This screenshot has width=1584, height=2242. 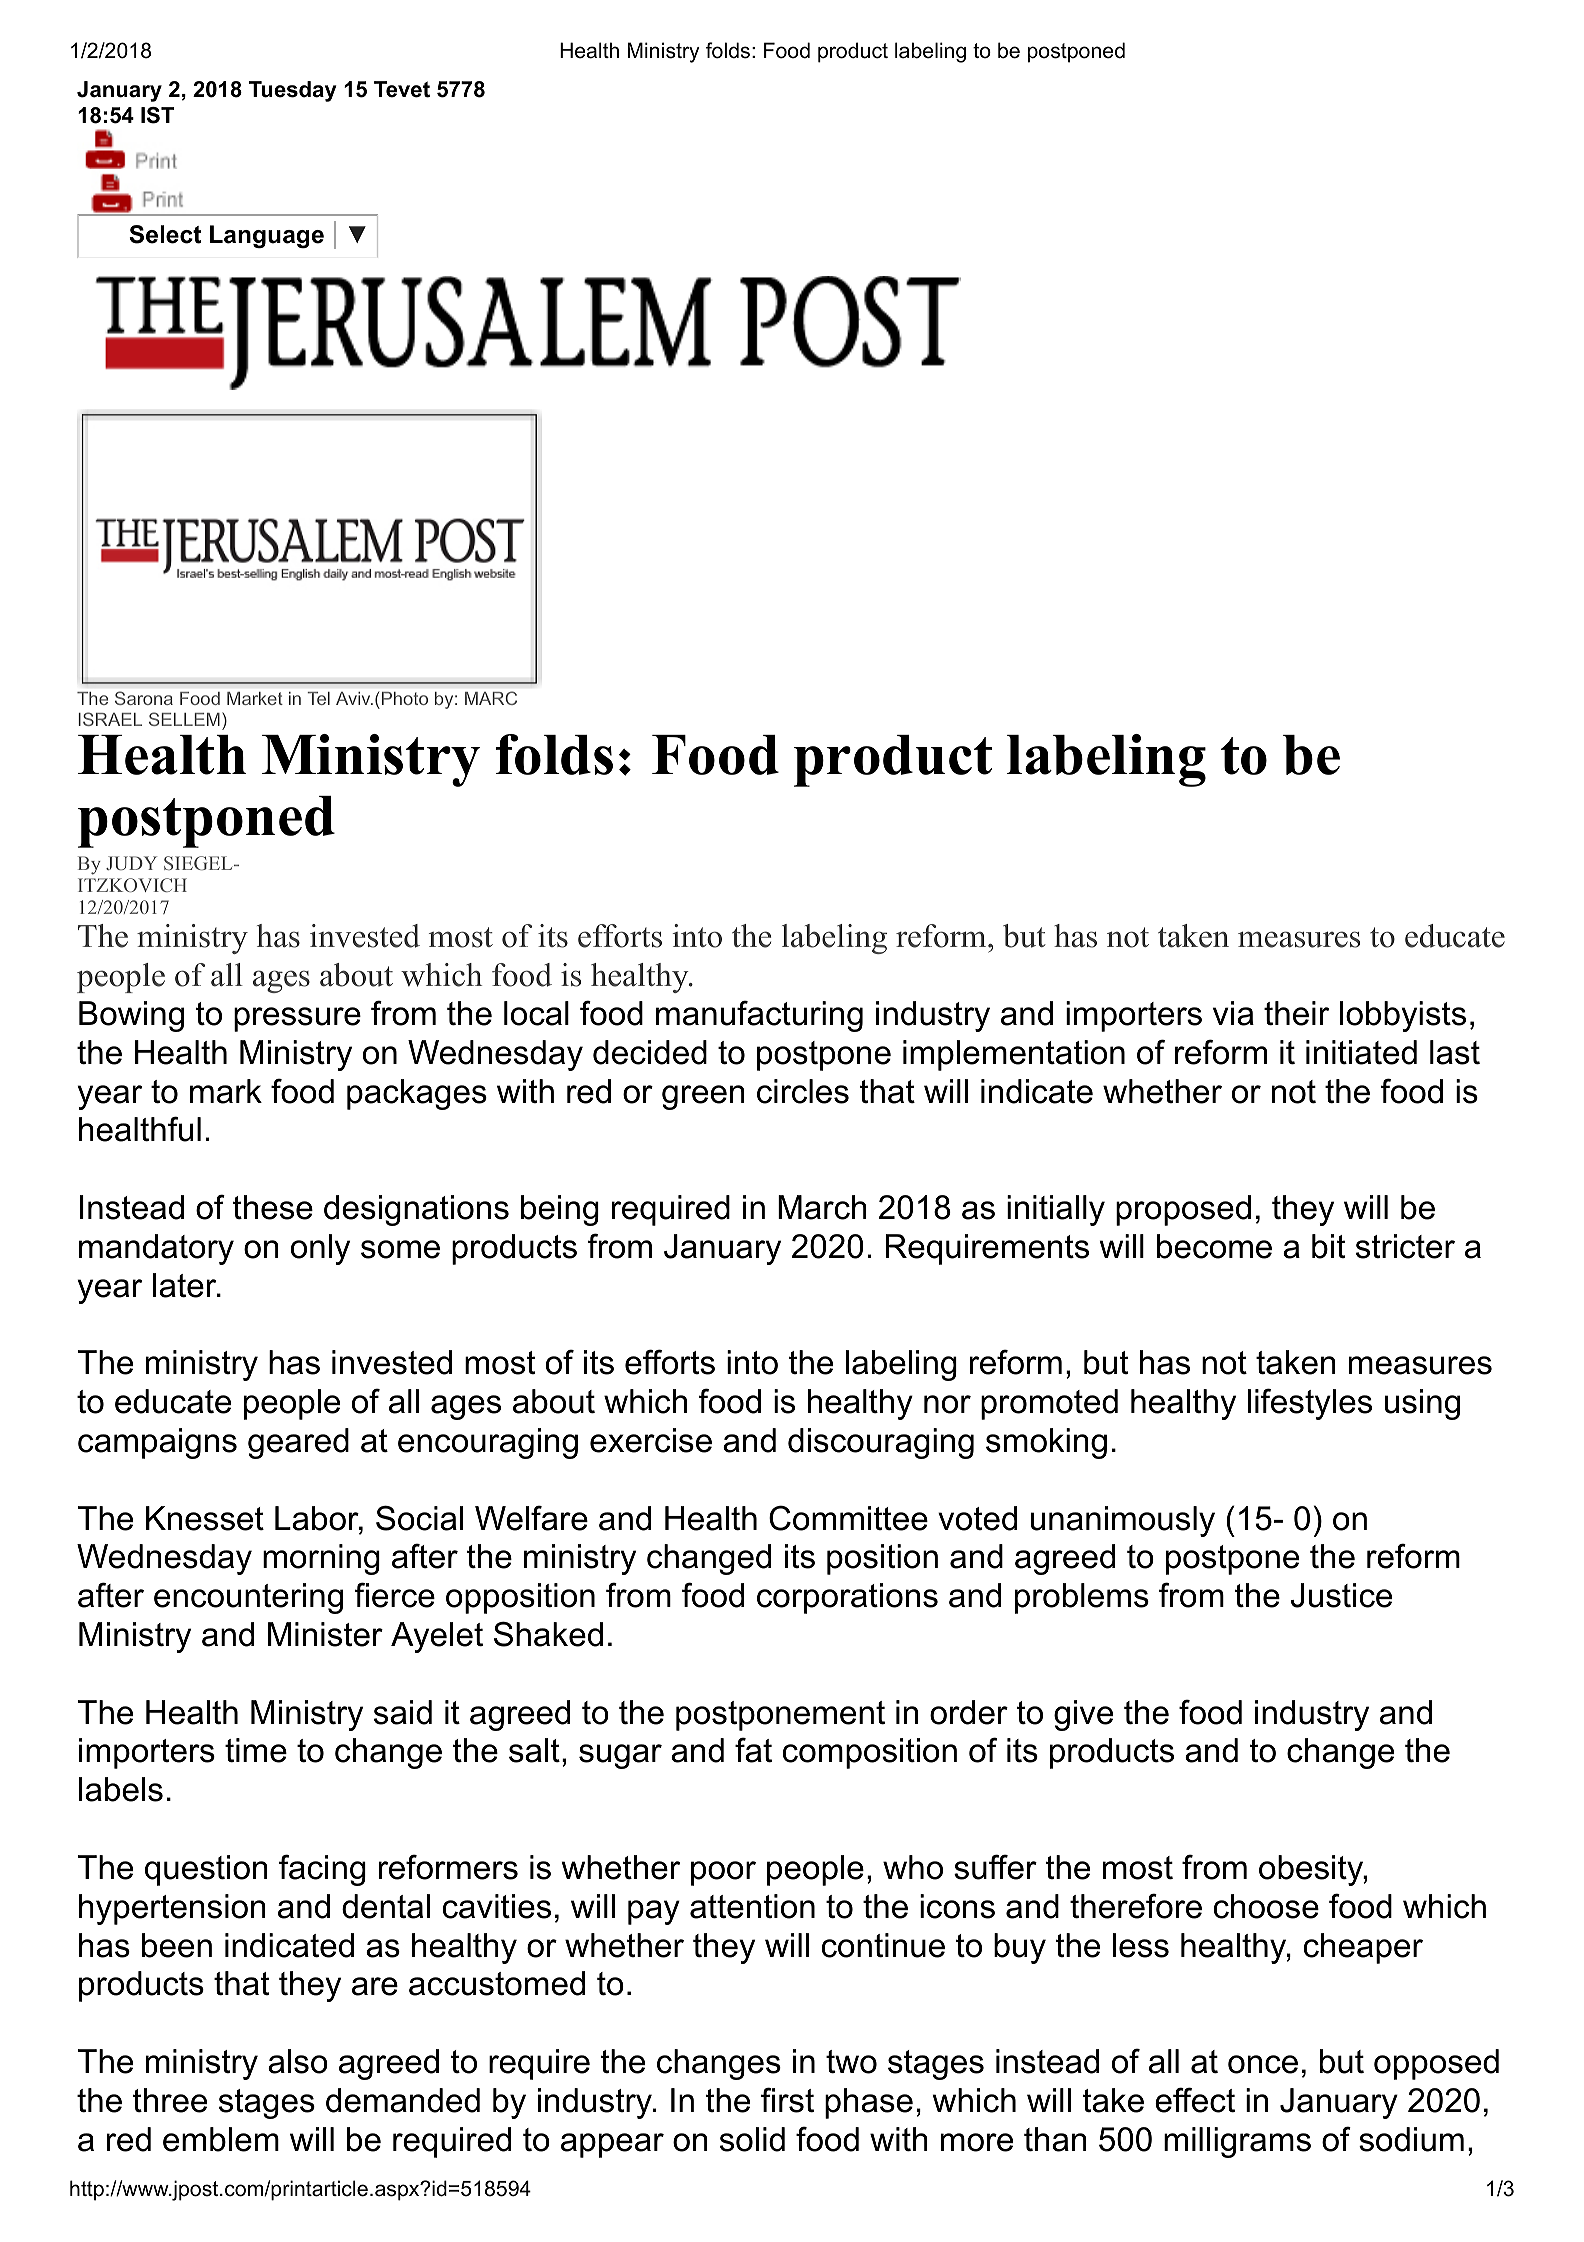 I want to click on pressure, so click(x=297, y=1019).
